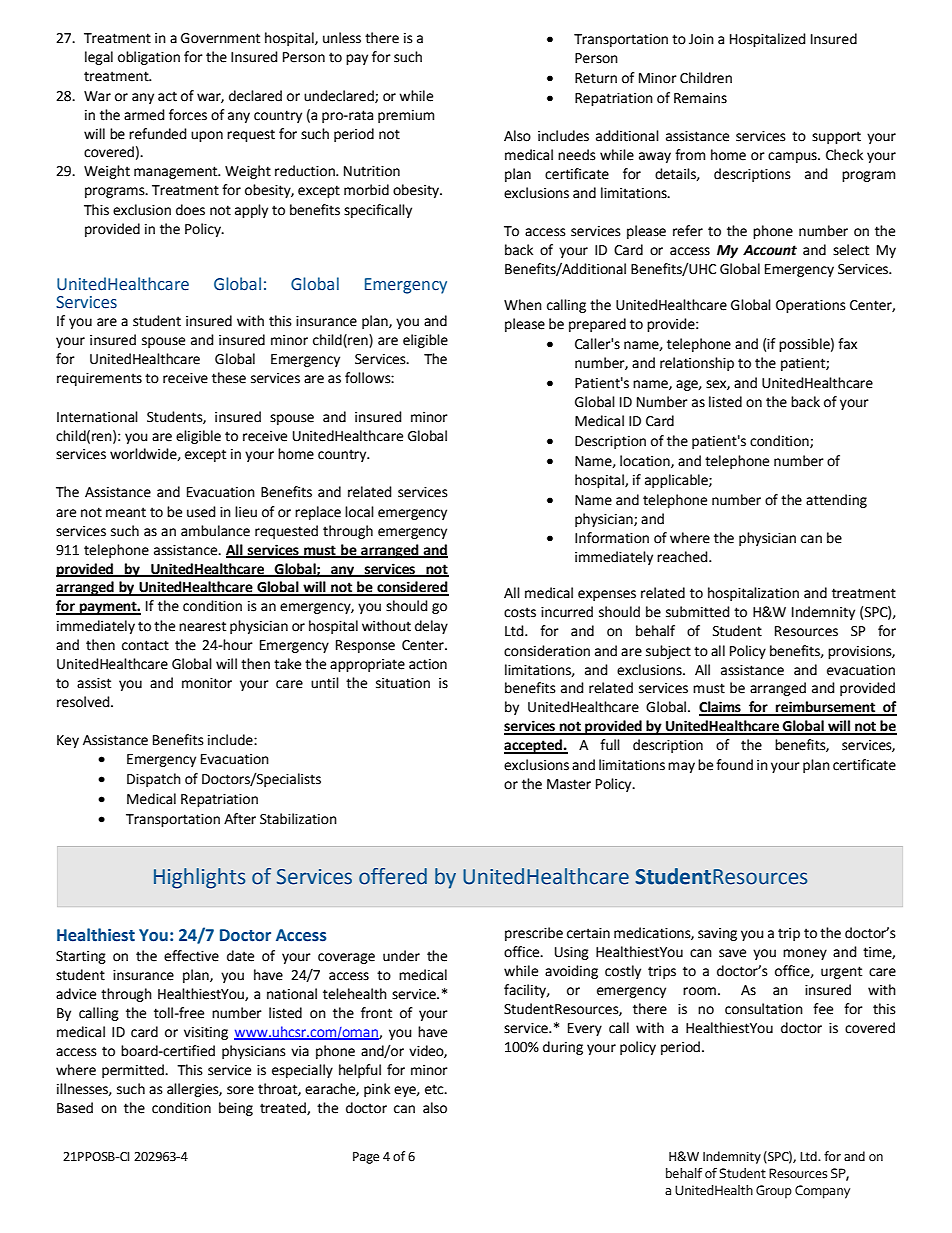 The image size is (952, 1233). I want to click on being, so click(236, 1109).
